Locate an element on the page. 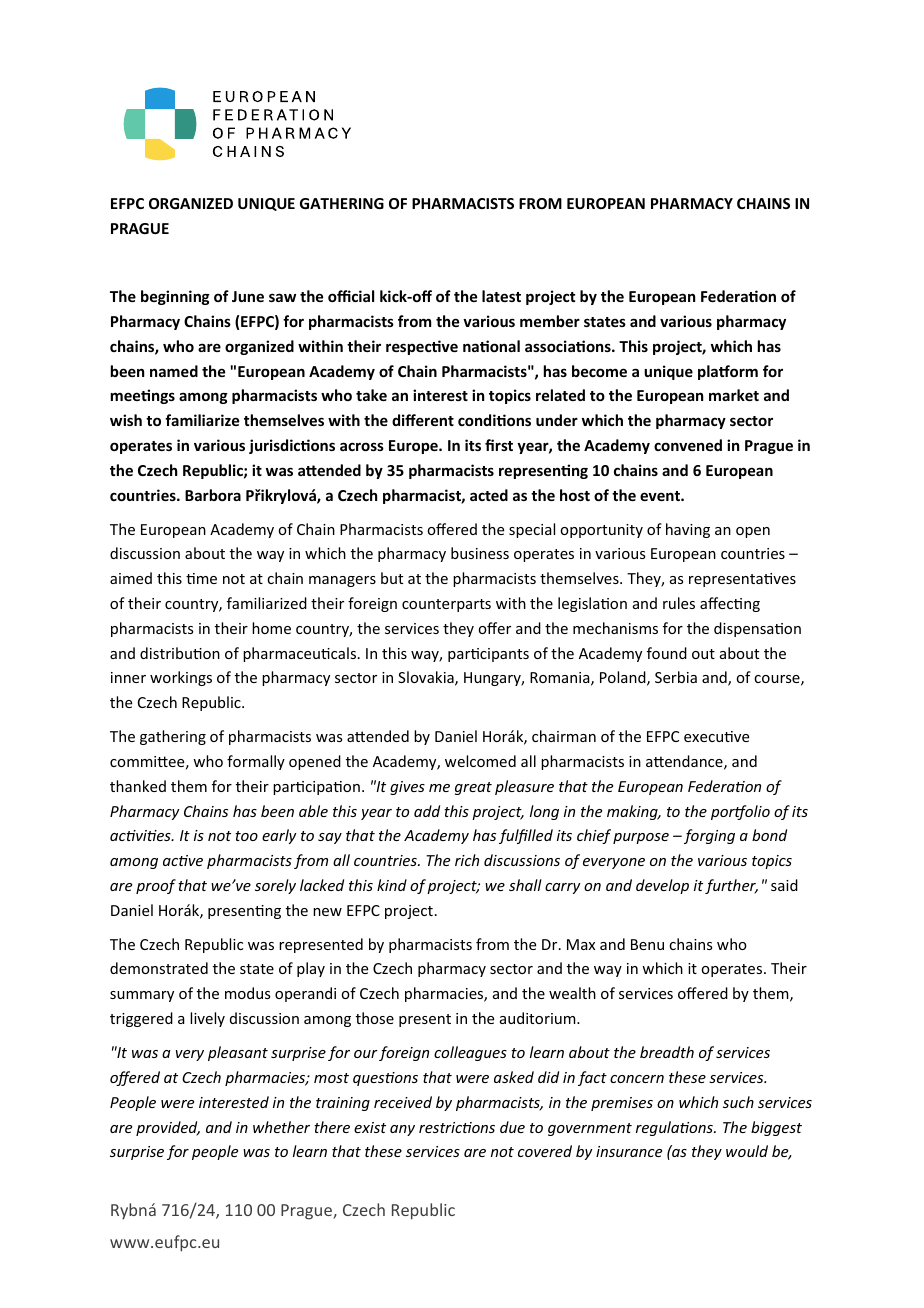 Image resolution: width=924 pixels, height=1308 pixels. restrictions is located at coordinates (457, 1127).
